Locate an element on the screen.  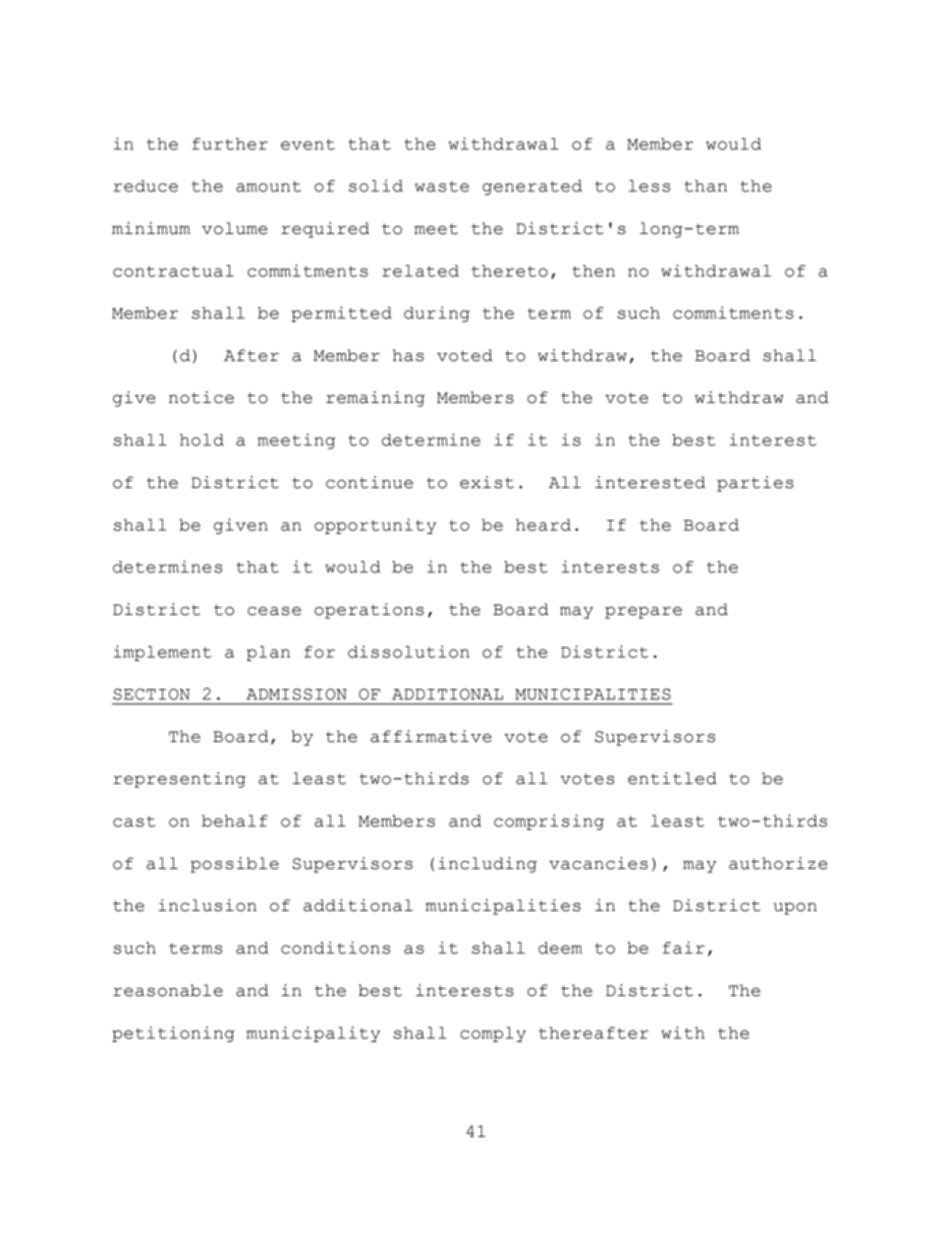
behalf is located at coordinates (235, 821).
